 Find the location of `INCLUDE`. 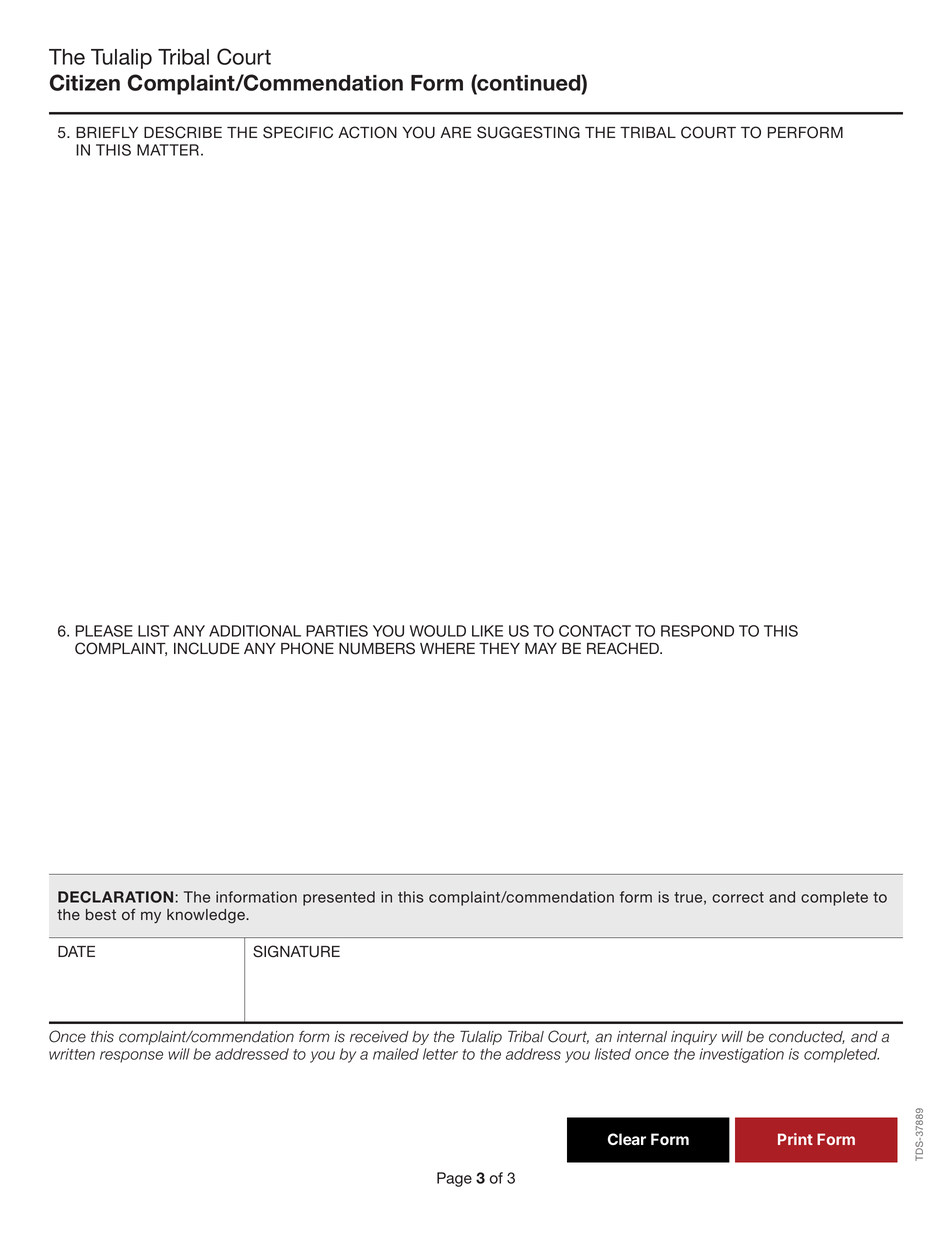

INCLUDE is located at coordinates (206, 648).
